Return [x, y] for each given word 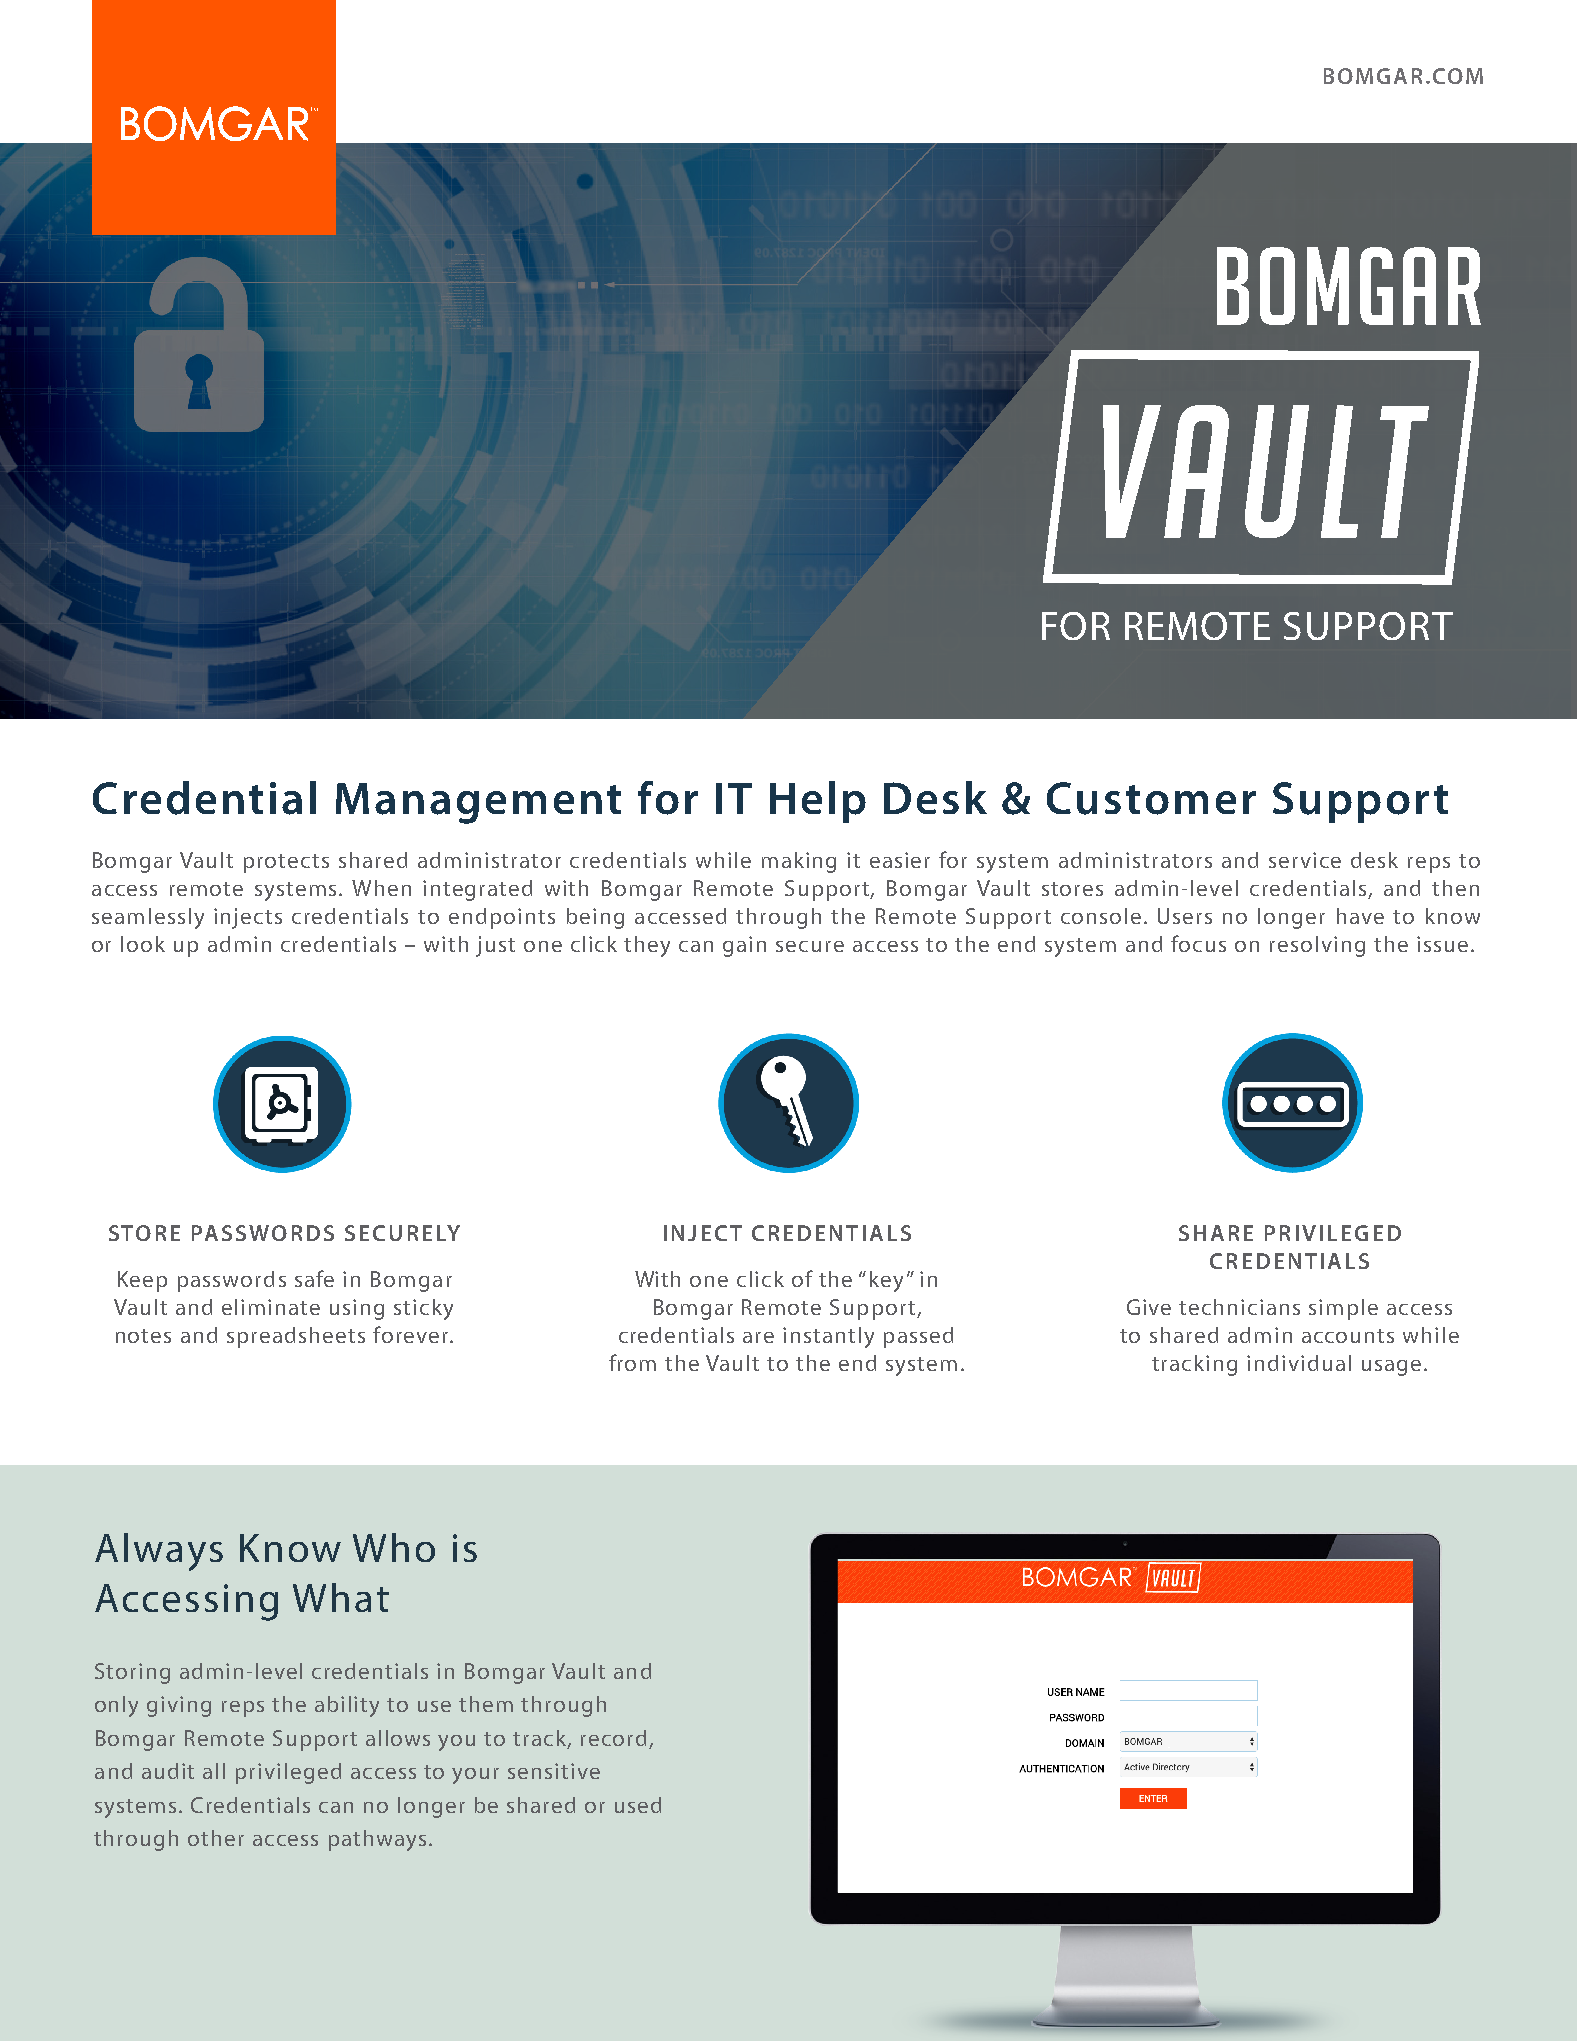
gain [744, 946]
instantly [828, 1337]
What [341, 1597]
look [143, 944]
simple [1343, 1309]
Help [818, 802]
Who [394, 1547]
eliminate [271, 1307]
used [638, 1805]
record [613, 1738]
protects [286, 863]
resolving [1317, 946]
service [1305, 860]
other [216, 1838]
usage [1391, 1368]
